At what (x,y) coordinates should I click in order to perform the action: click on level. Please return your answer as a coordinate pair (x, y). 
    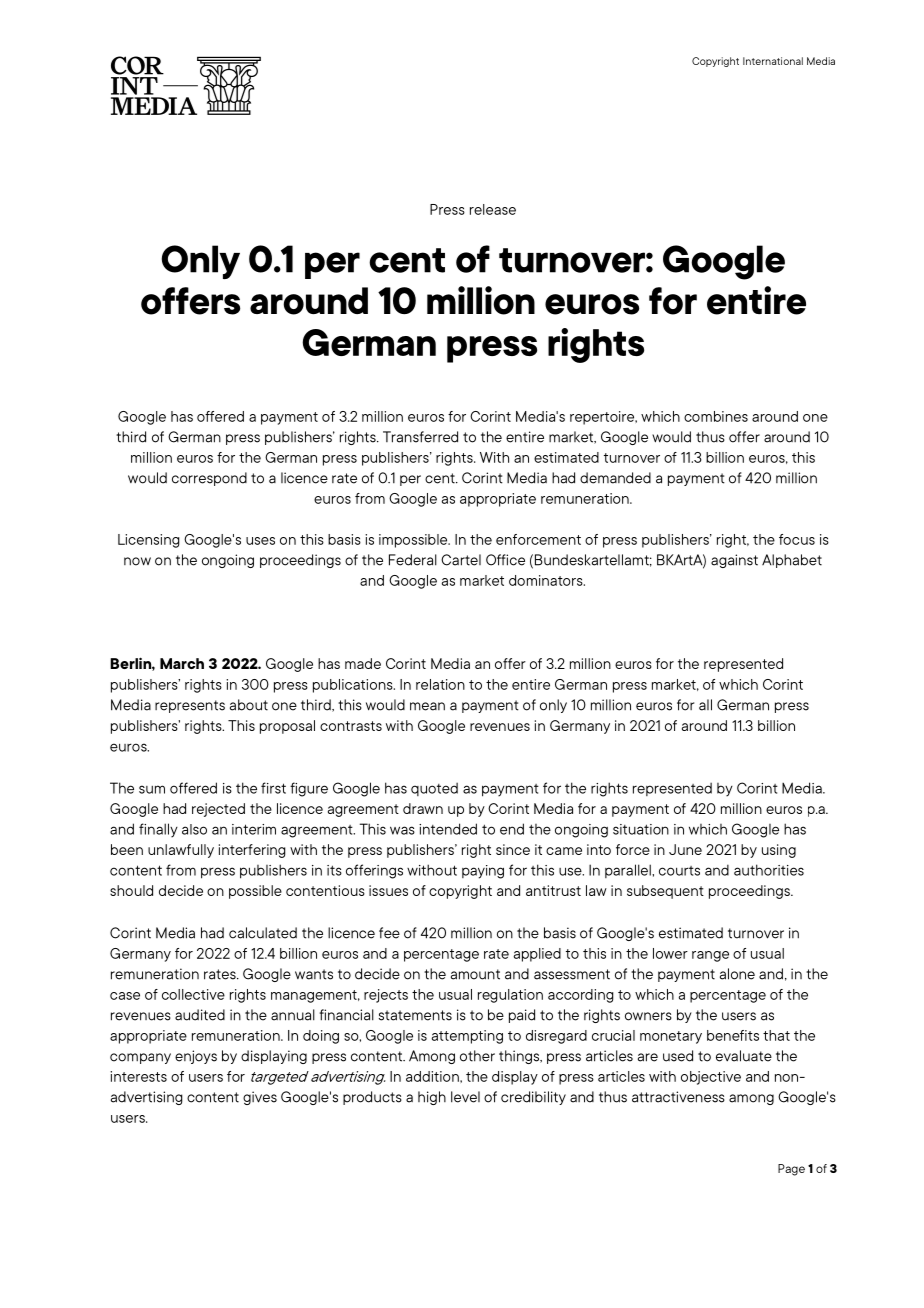
    Looking at the image, I should click on (465, 1097).
